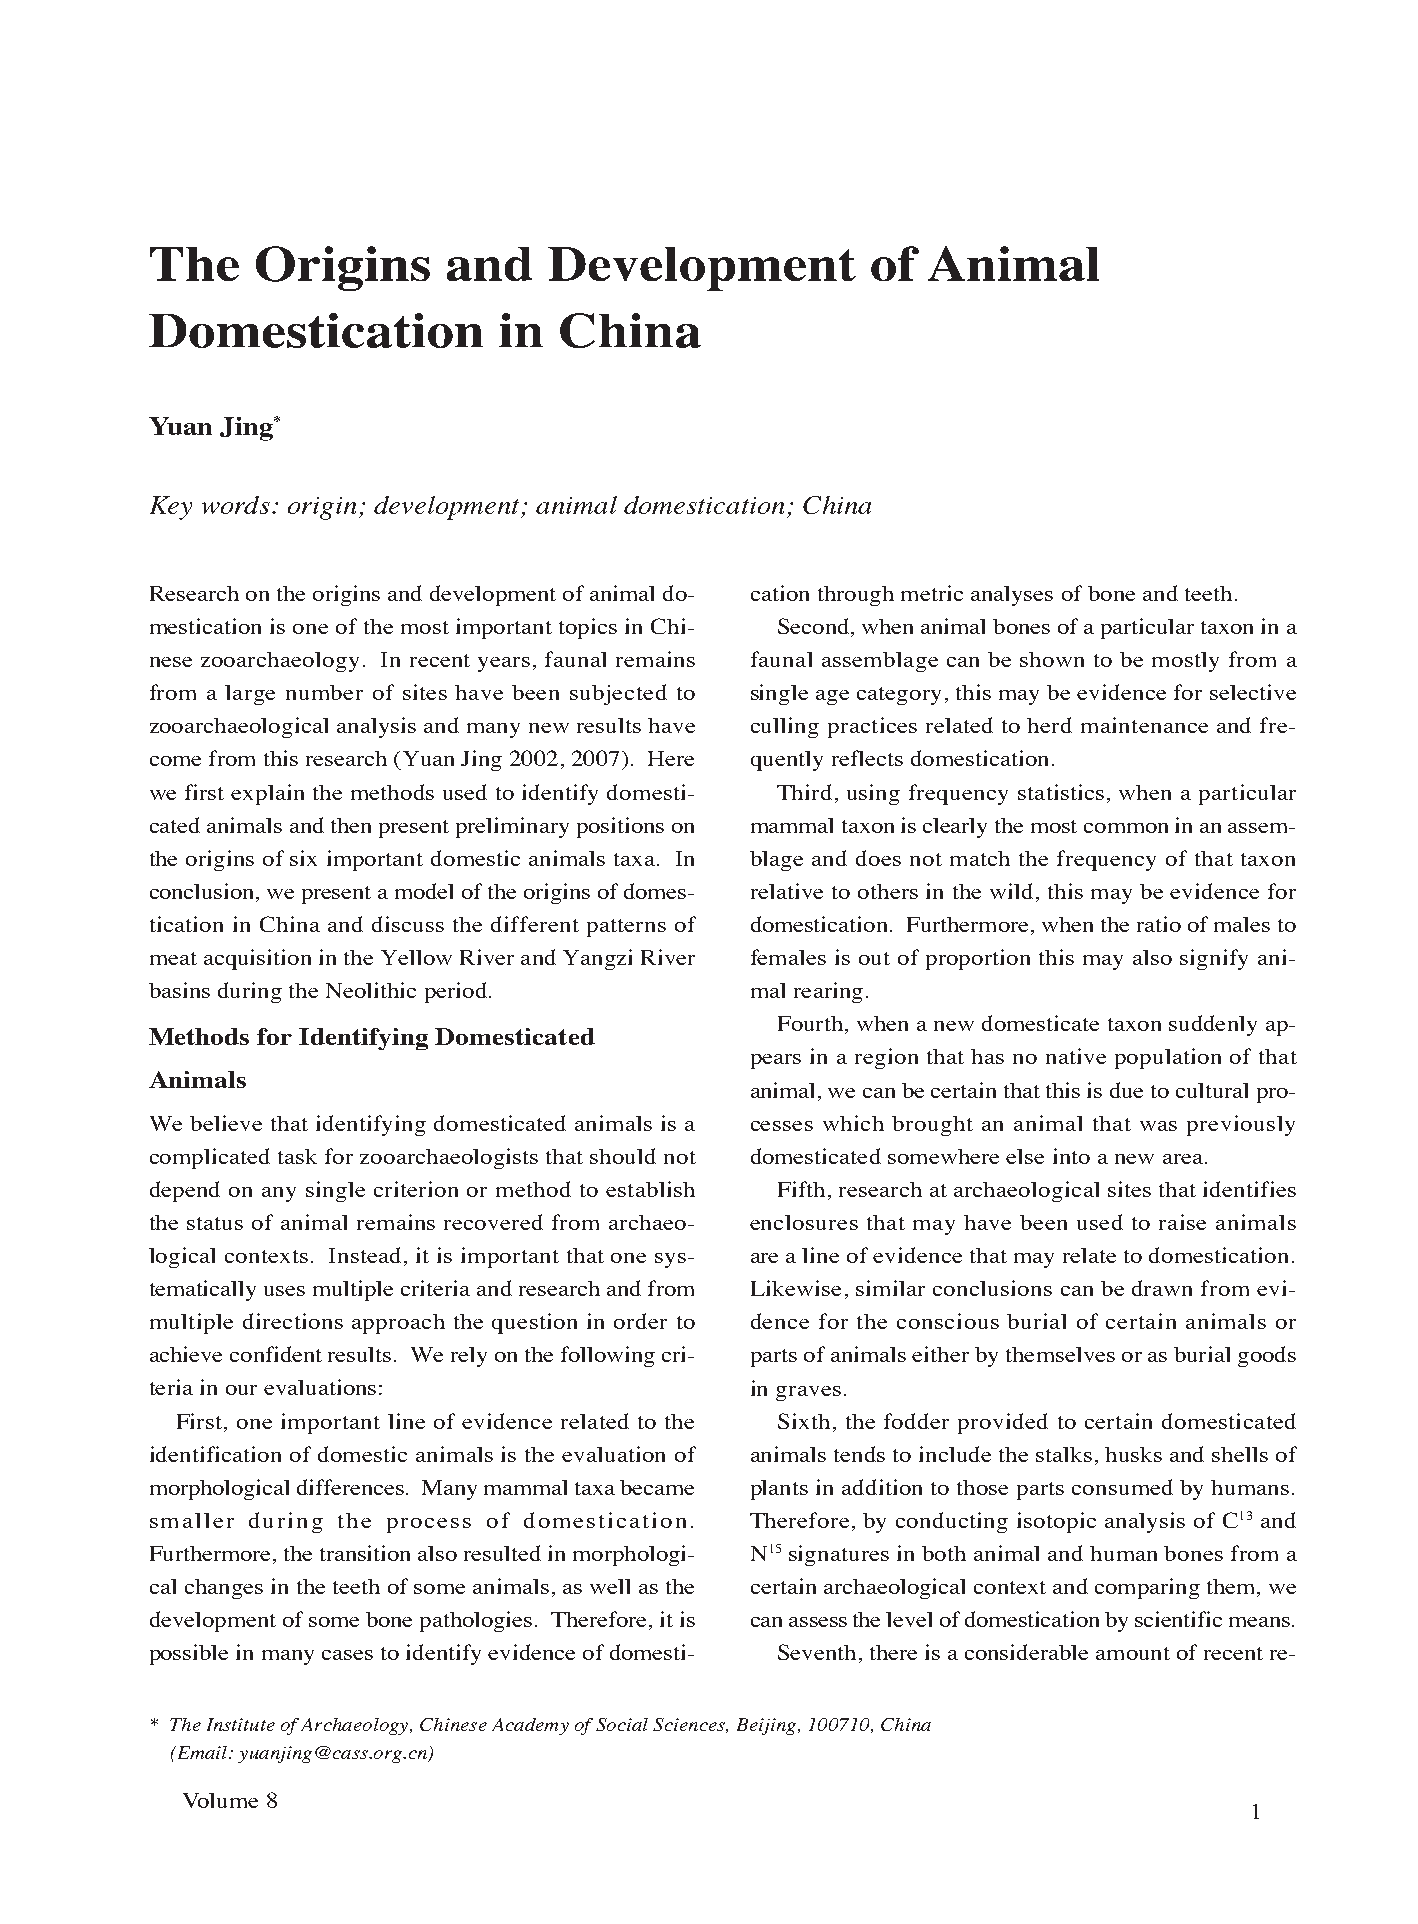 This page has height=1924, width=1418. What do you see at coordinates (236, 505) in the page?
I see `words` at bounding box center [236, 505].
